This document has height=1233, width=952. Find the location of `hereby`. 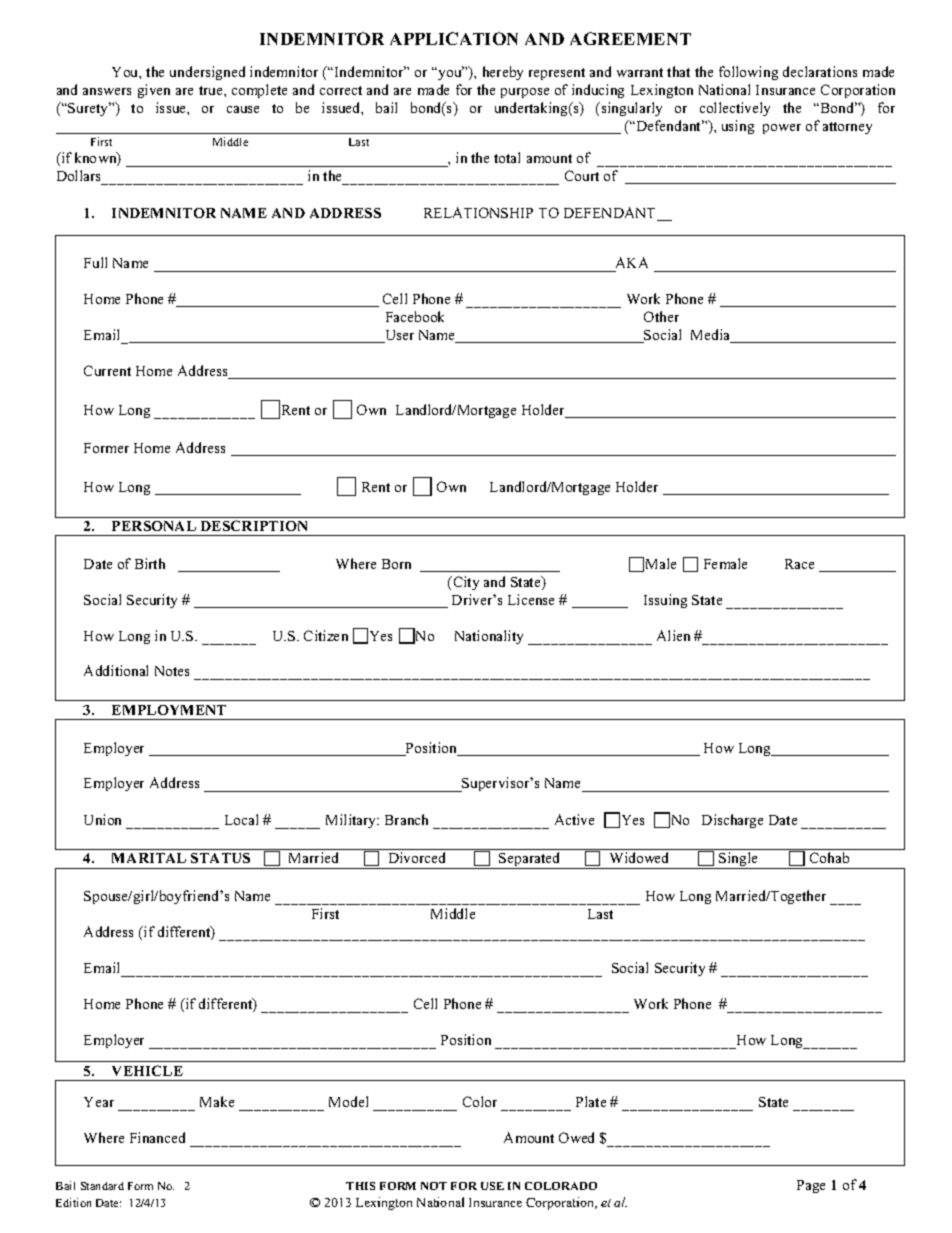

hereby is located at coordinates (503, 73).
